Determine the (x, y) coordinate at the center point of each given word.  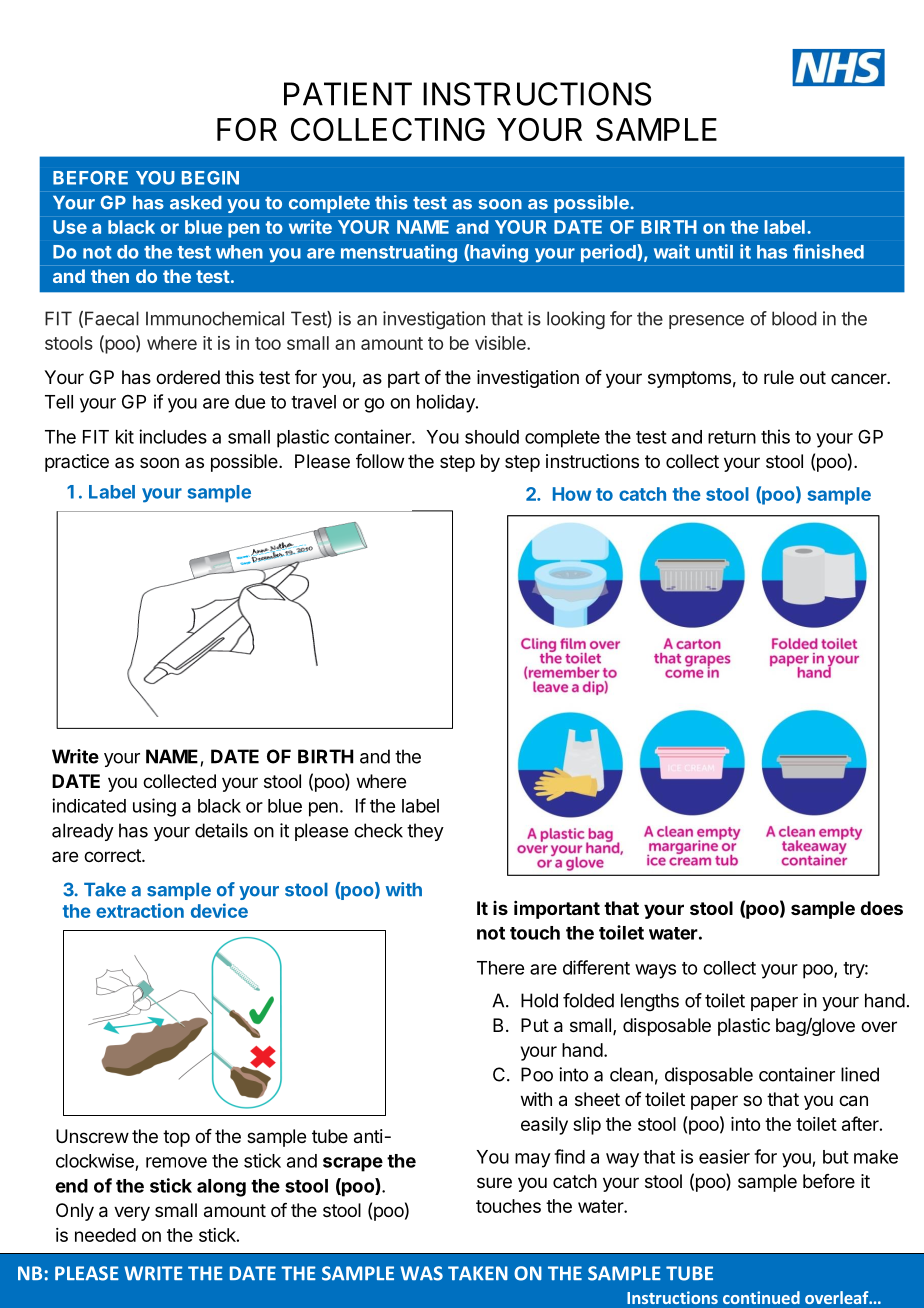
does (881, 908)
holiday (447, 403)
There (500, 968)
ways (655, 971)
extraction (140, 910)
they (425, 832)
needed (105, 1235)
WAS (421, 1273)
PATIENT (348, 94)
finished (828, 251)
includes (173, 436)
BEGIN (210, 178)
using (154, 807)
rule (779, 377)
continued (761, 1297)
